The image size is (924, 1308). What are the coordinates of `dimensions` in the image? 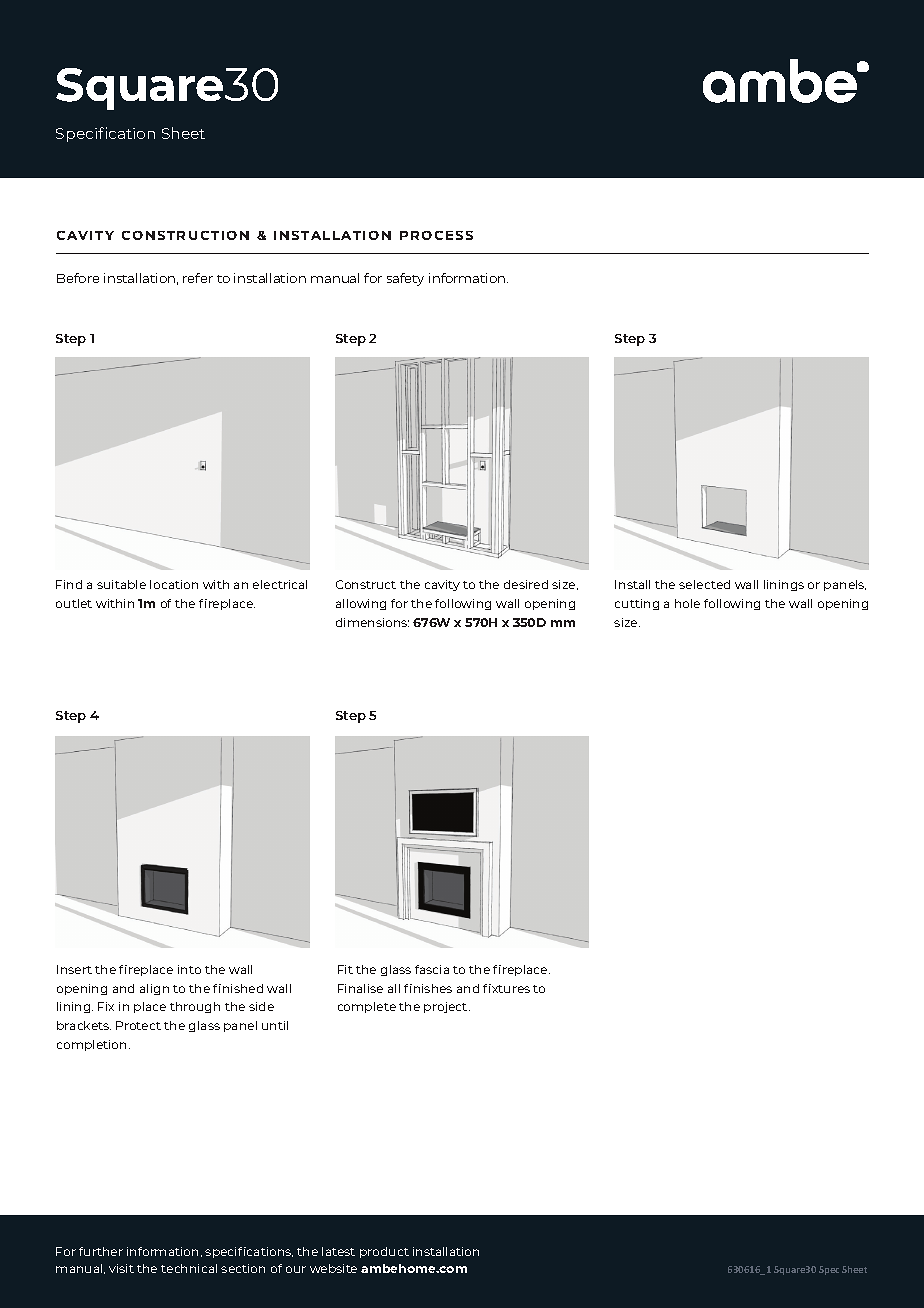 It's located at (372, 622).
